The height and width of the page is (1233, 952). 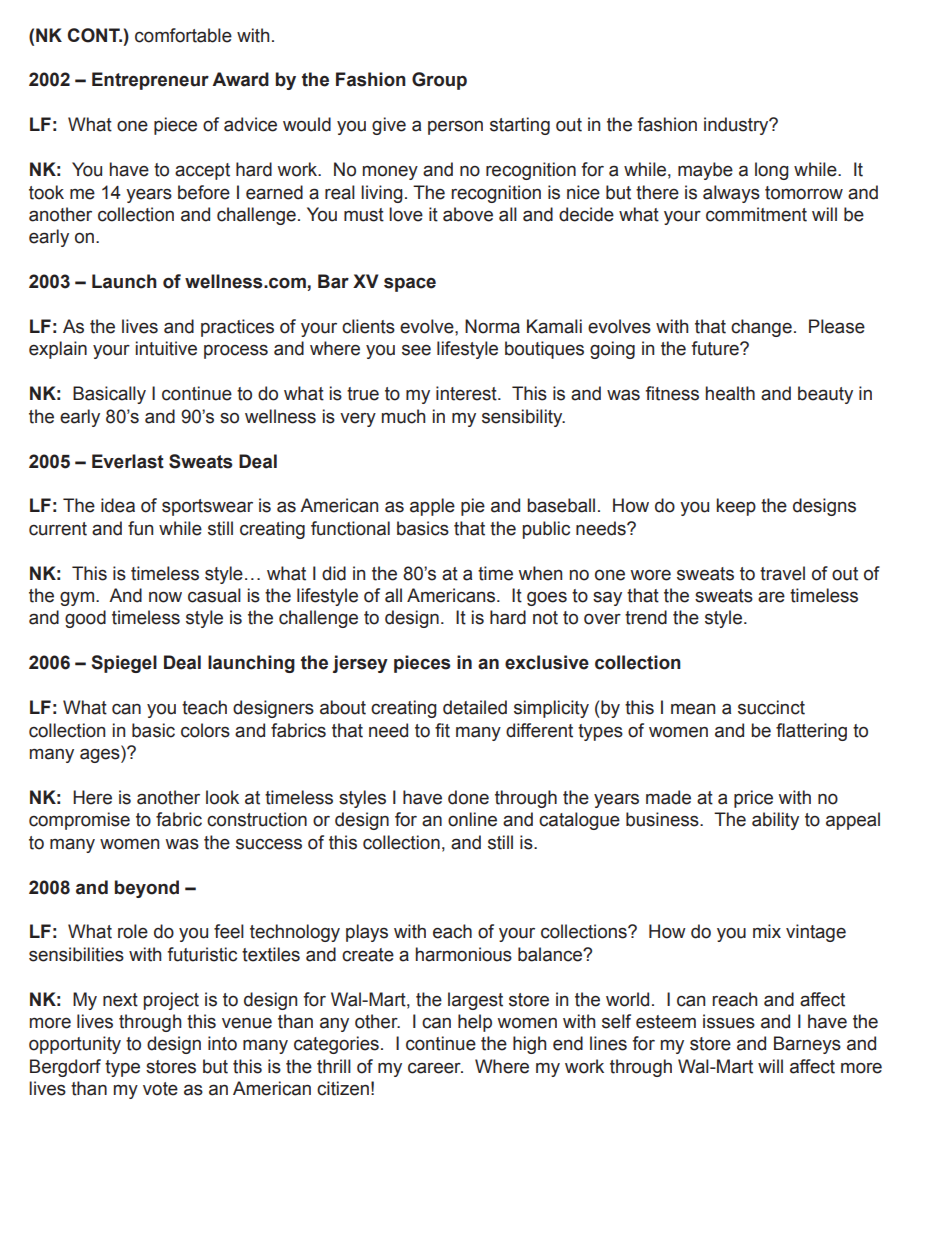 I want to click on Entrepreneur, so click(x=150, y=81).
